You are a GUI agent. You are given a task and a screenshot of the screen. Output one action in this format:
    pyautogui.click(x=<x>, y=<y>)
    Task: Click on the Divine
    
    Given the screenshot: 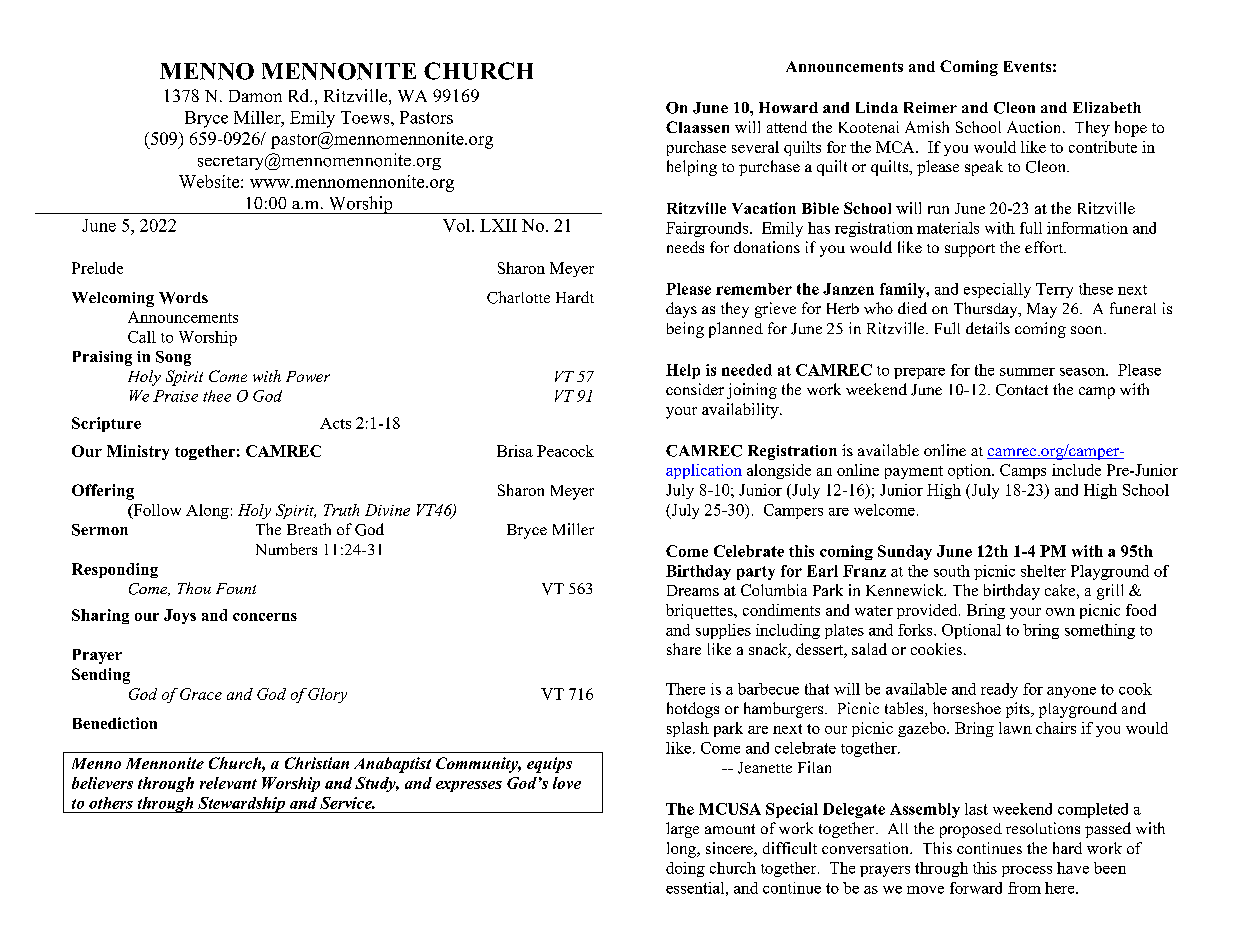 What is the action you would take?
    pyautogui.click(x=387, y=510)
